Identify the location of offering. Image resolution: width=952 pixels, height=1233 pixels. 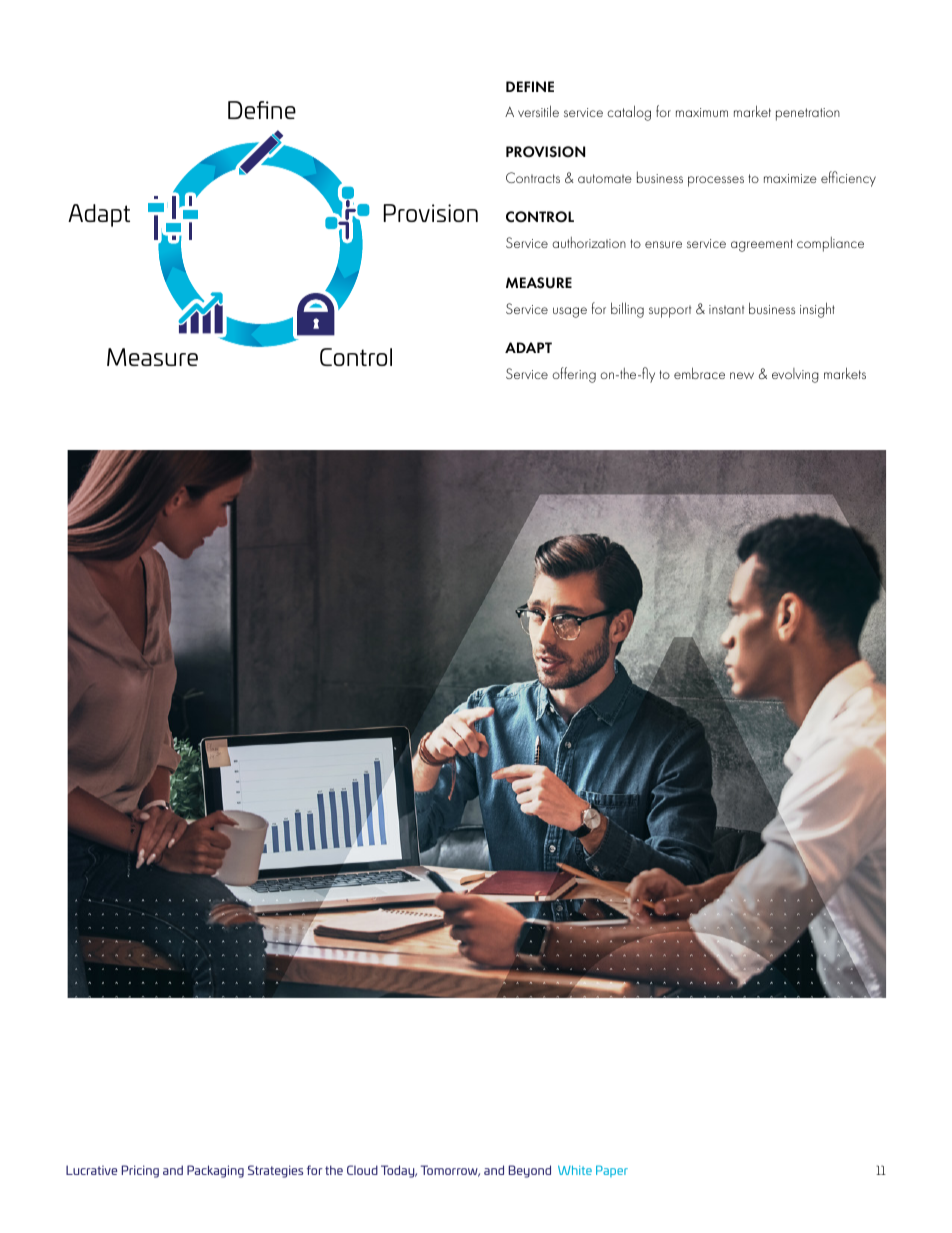
(574, 375).
